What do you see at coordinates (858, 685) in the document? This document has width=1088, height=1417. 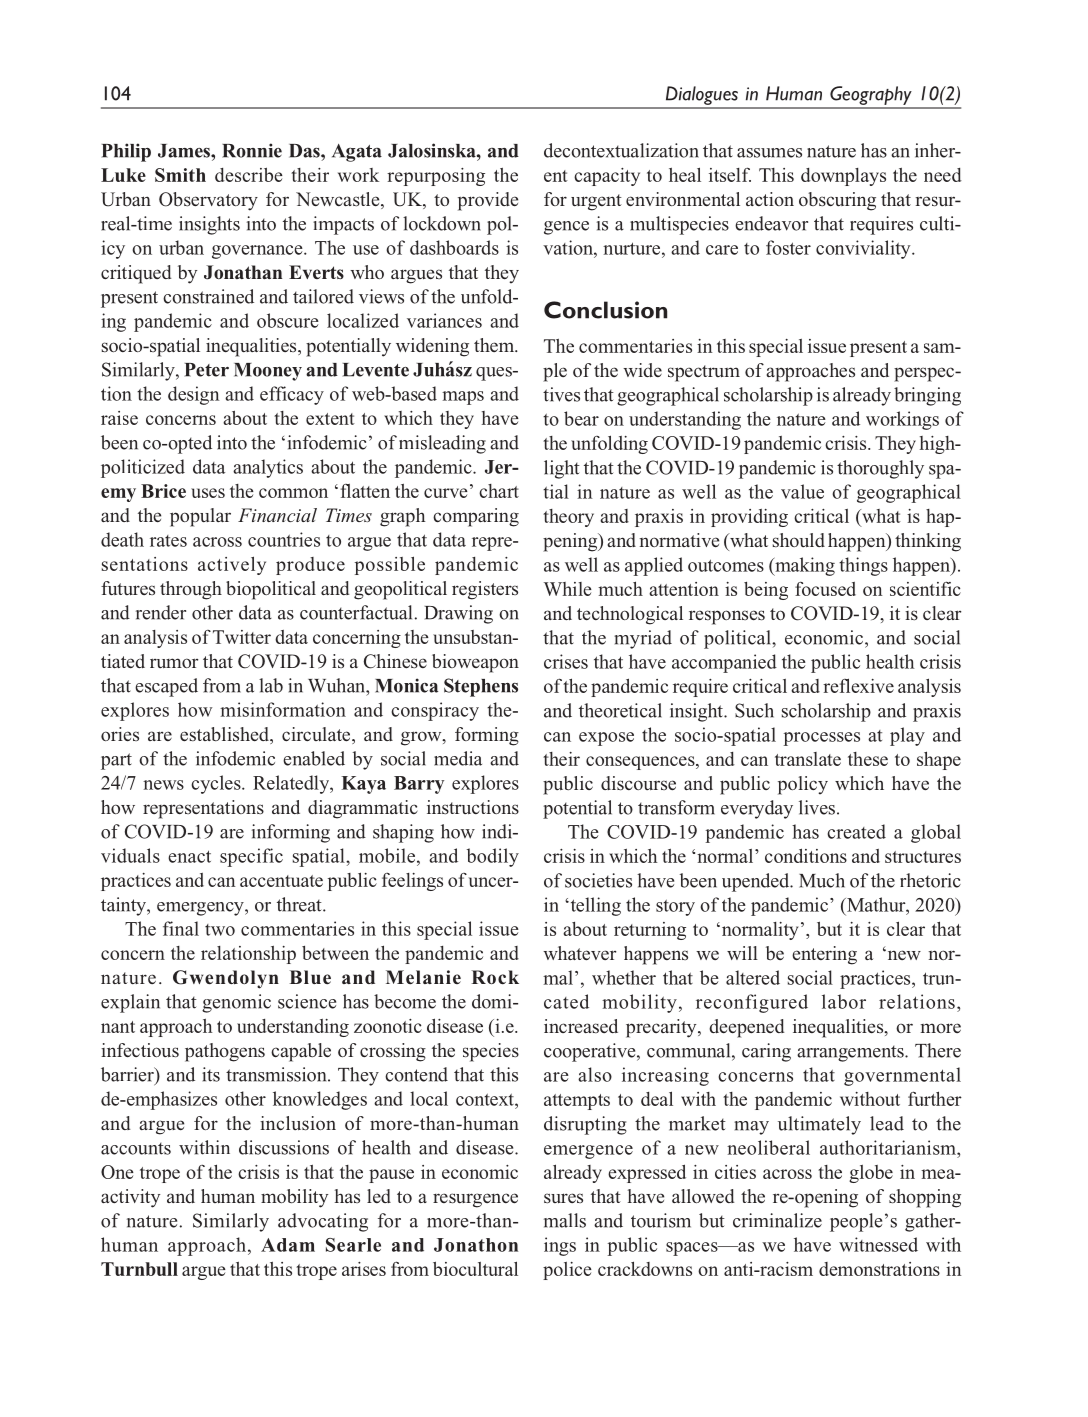 I see `reflexive` at bounding box center [858, 685].
